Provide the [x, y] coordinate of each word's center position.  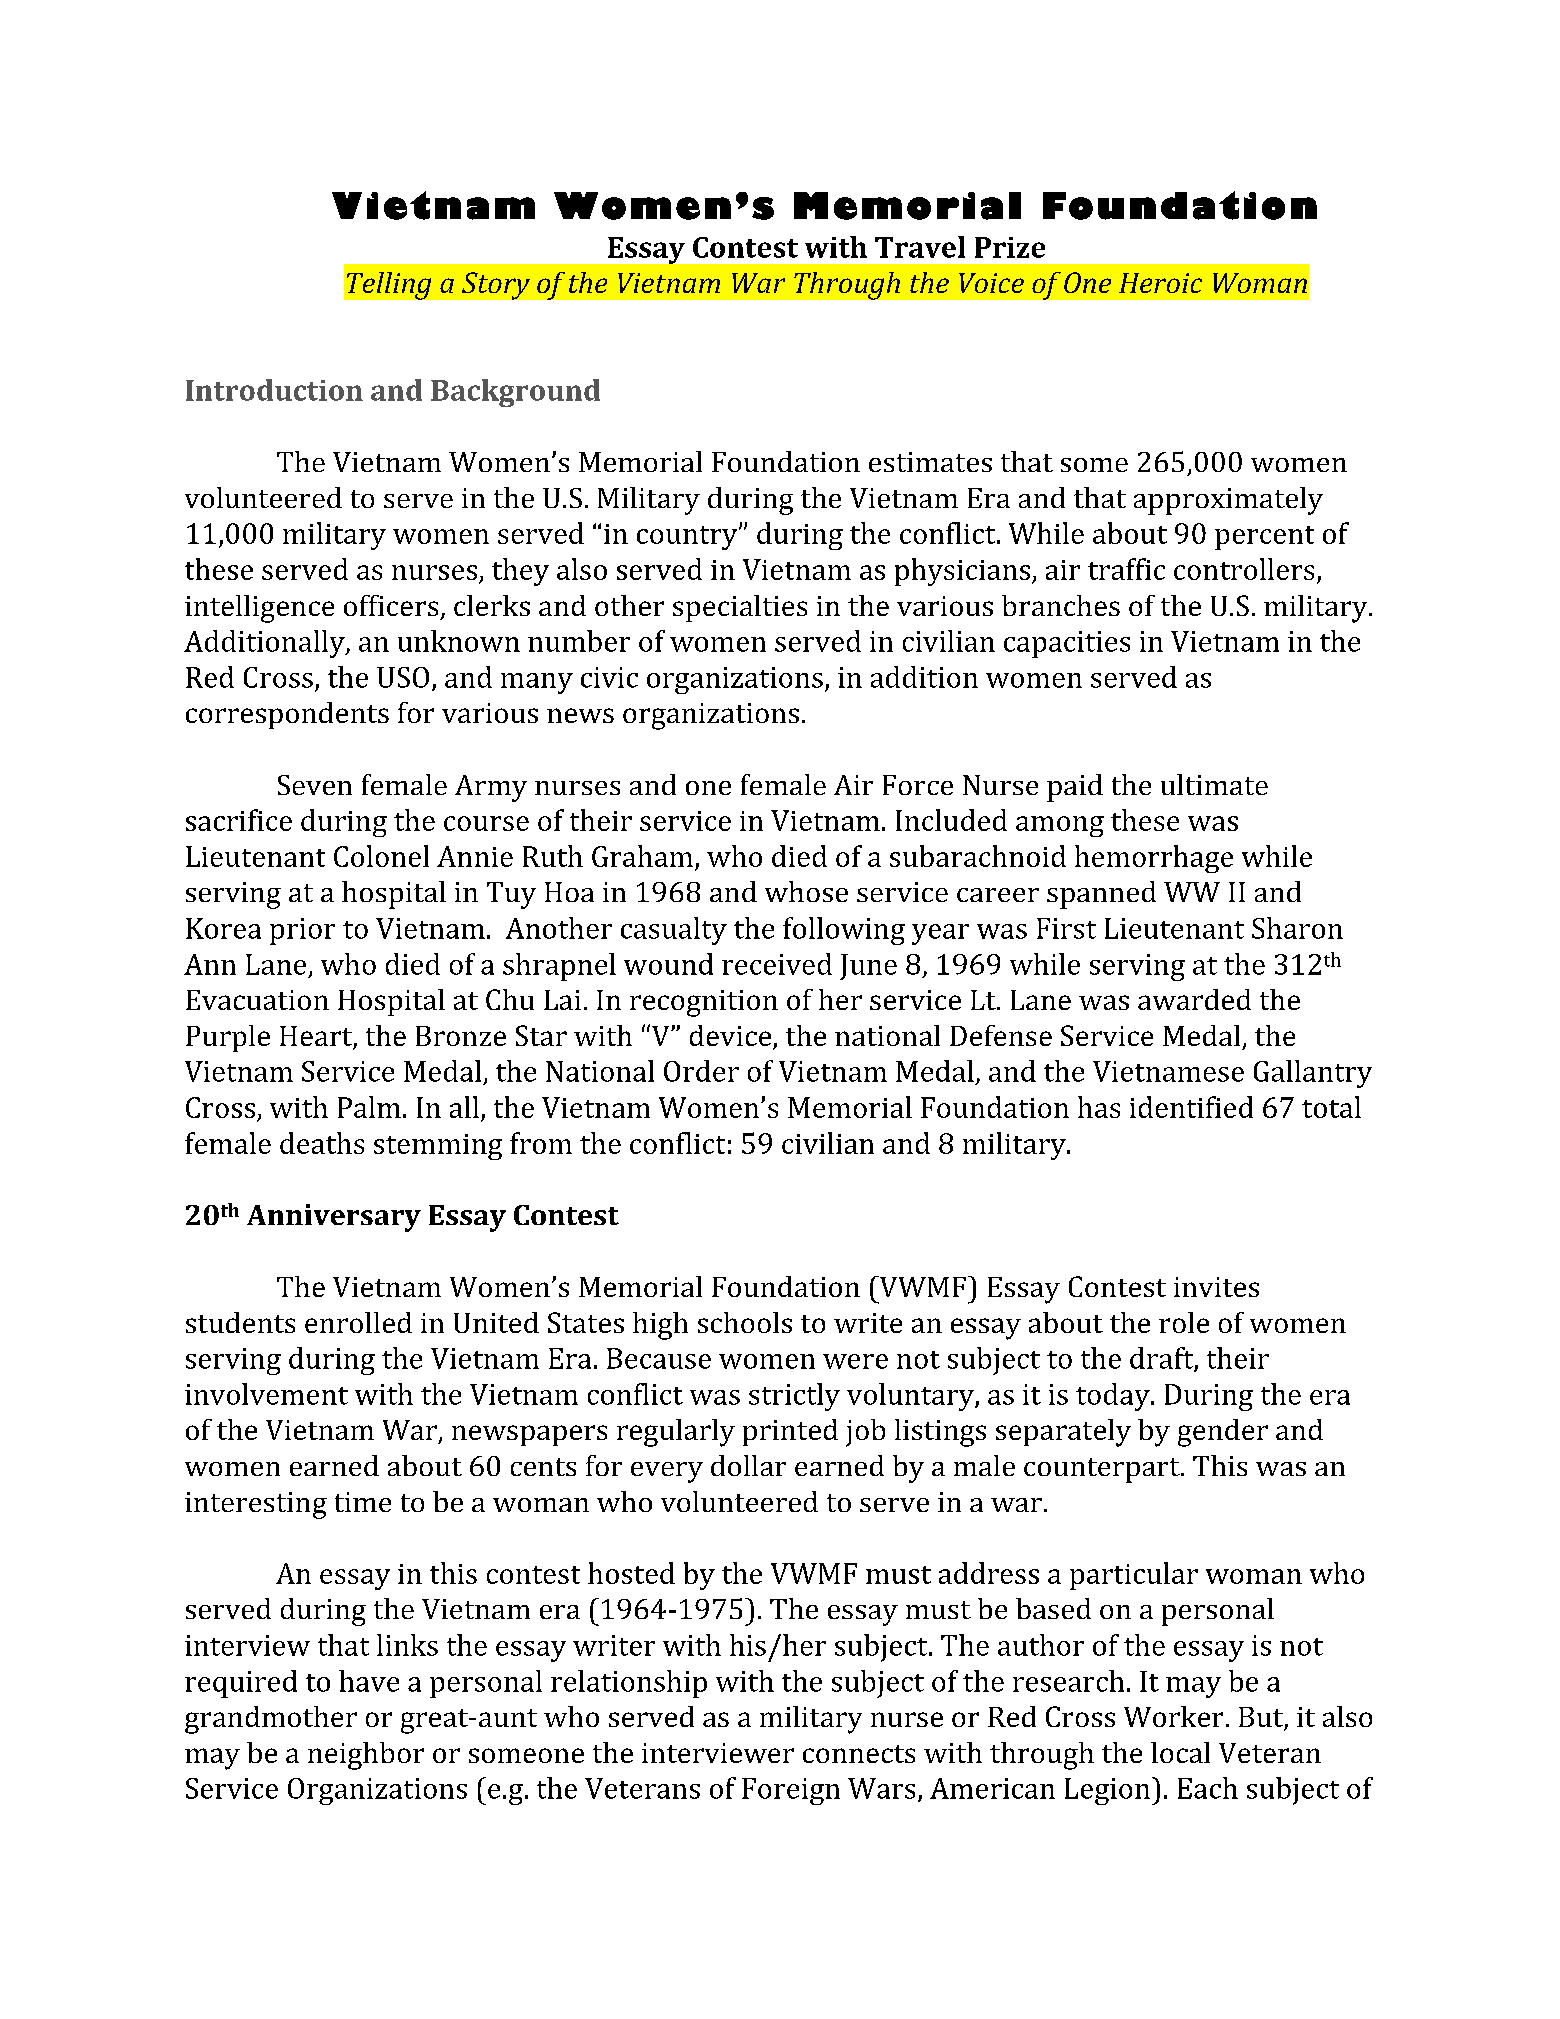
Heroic [1160, 283]
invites [1216, 1287]
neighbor [366, 1756]
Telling [389, 286]
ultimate [1214, 784]
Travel [920, 247]
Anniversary [334, 1218]
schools [745, 1322]
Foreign [791, 1791]
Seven [315, 785]
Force [918, 785]
